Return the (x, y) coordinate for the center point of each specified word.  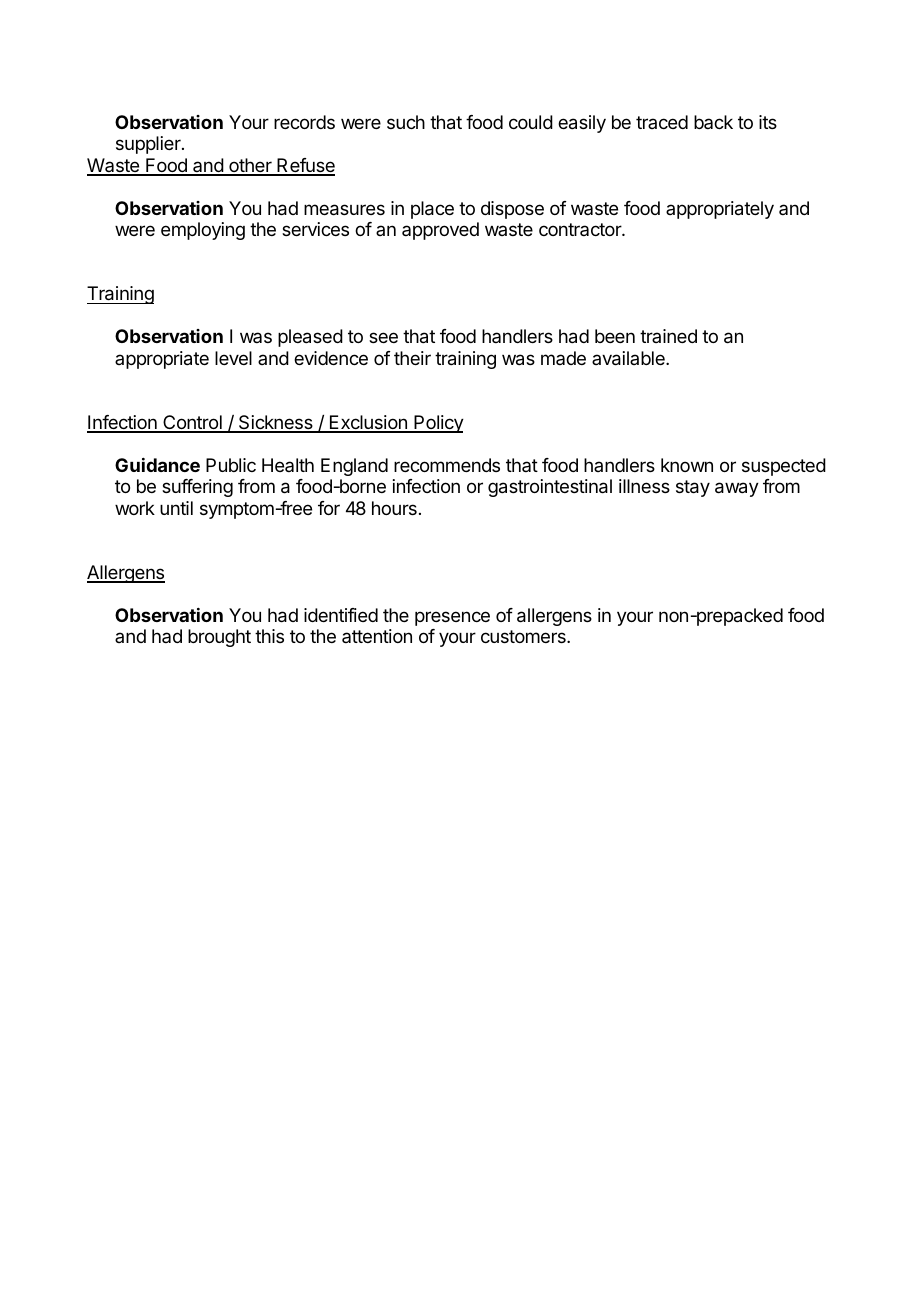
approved (440, 231)
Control (192, 423)
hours (394, 508)
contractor (581, 229)
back (713, 122)
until (176, 508)
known (687, 465)
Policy (438, 424)
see (383, 337)
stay (693, 488)
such (406, 122)
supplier (149, 145)
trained (668, 336)
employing (203, 231)
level (233, 358)
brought (219, 638)
